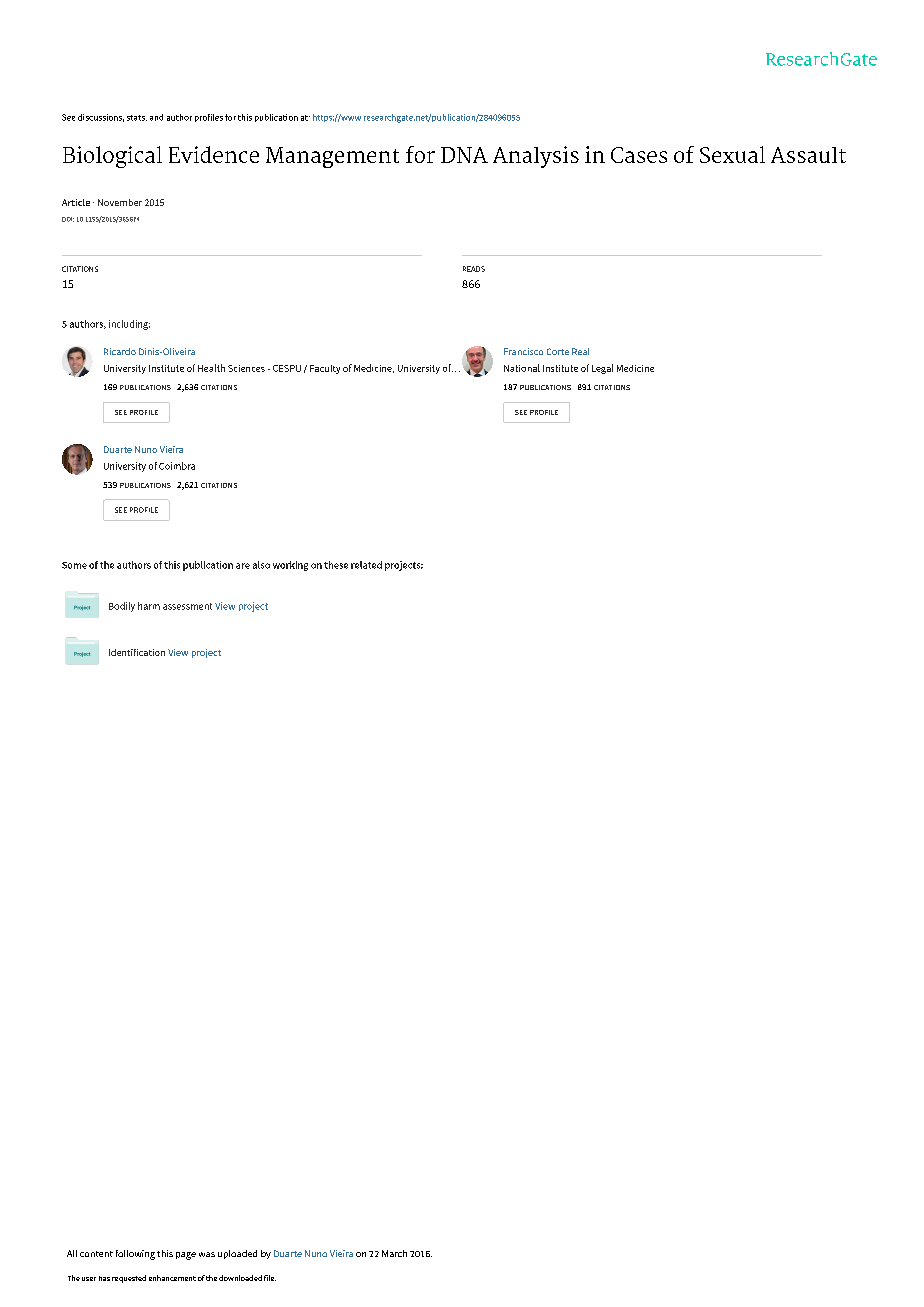  What do you see at coordinates (336, 565) in the document?
I see `these` at bounding box center [336, 565].
